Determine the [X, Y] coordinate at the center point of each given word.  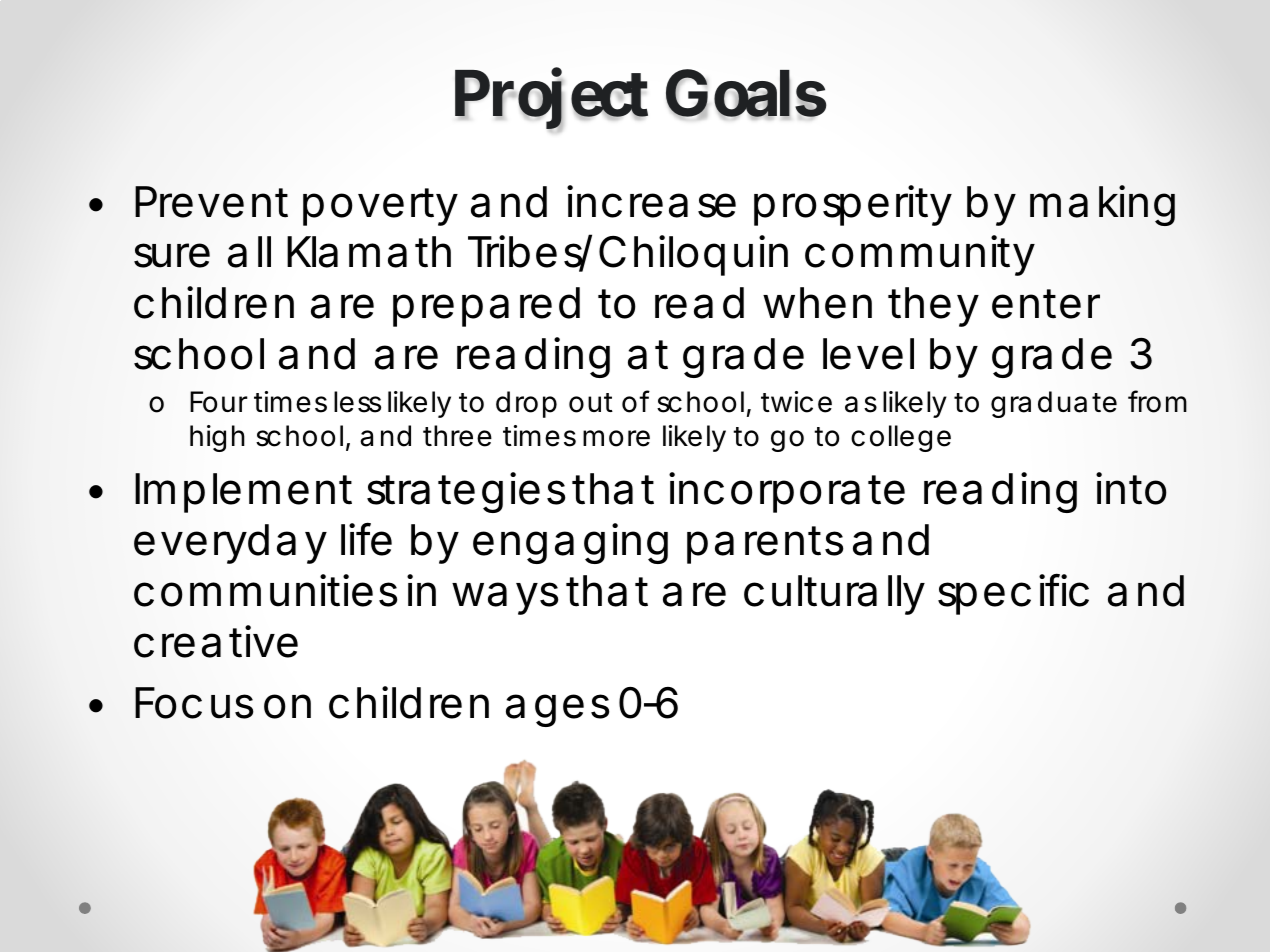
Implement [243, 493]
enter [1046, 304]
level [868, 354]
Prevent [211, 202]
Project [551, 101]
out [591, 403]
